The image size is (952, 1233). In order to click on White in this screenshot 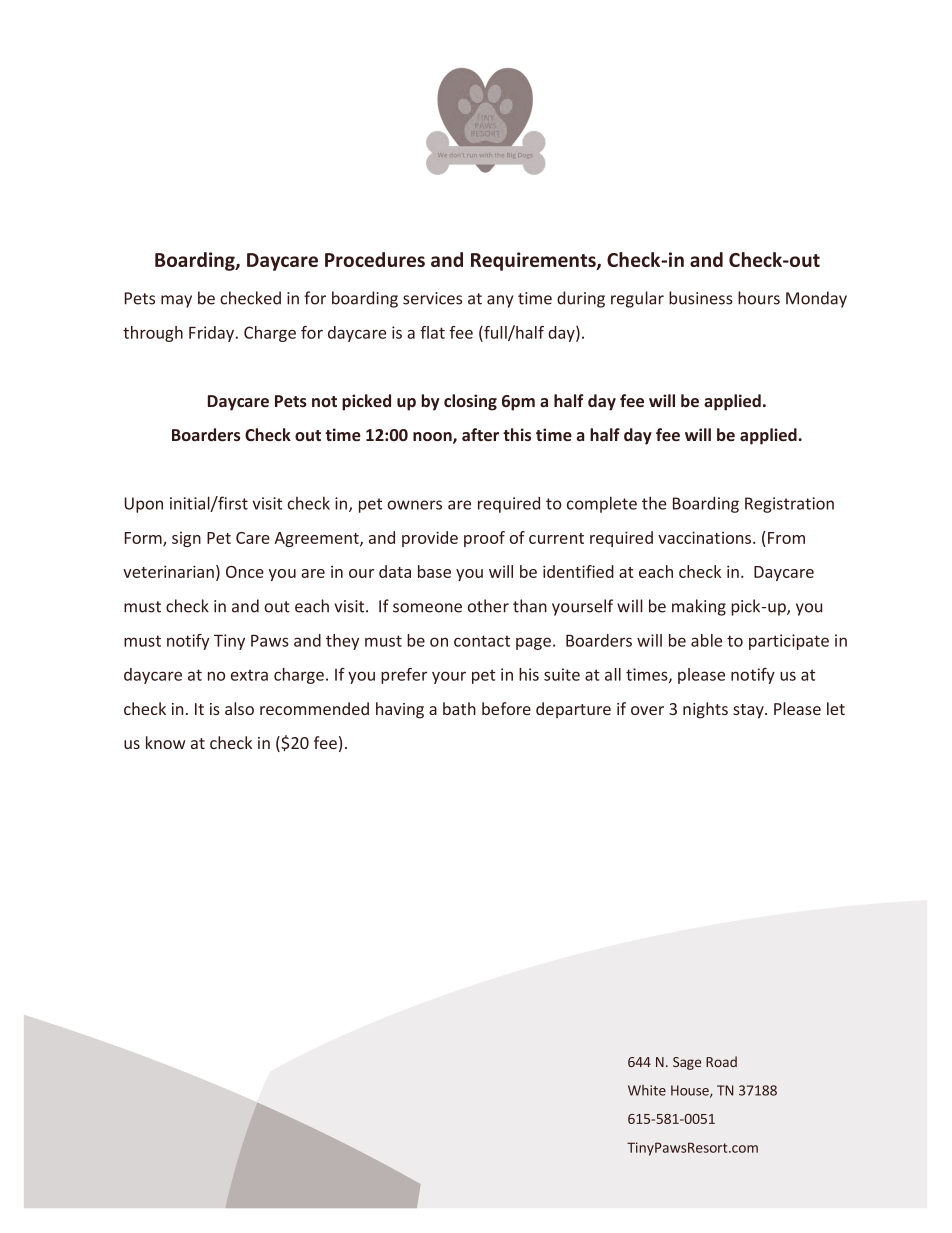, I will do `click(647, 1090)`.
